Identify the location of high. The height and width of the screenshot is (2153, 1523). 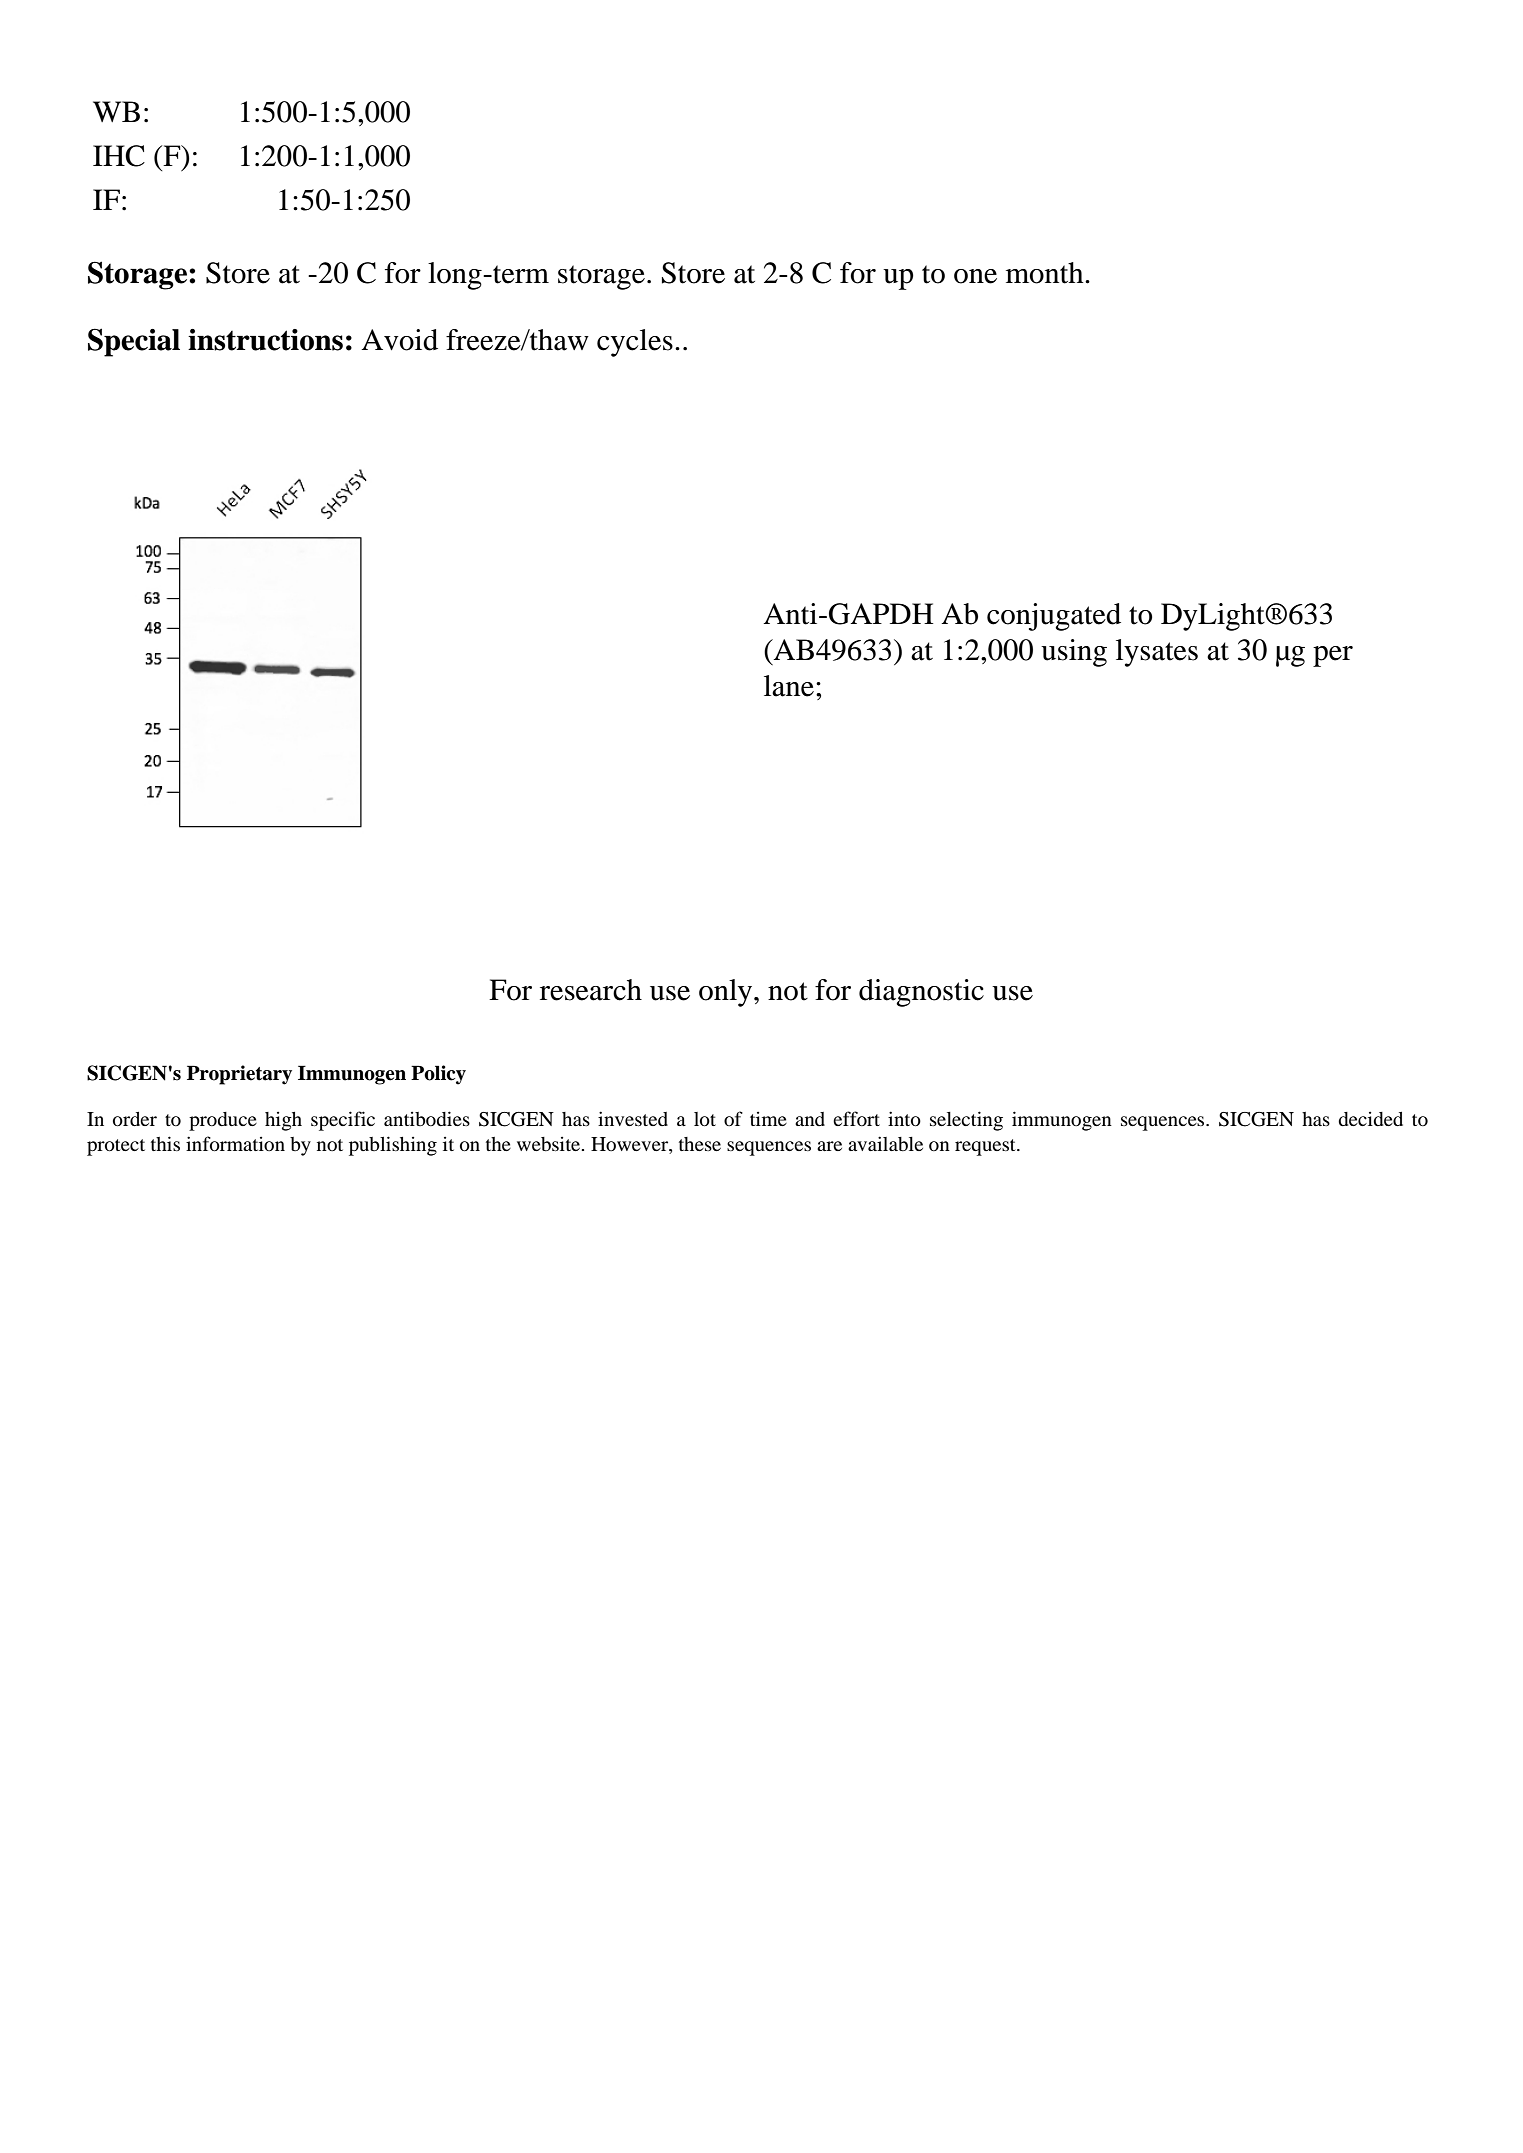
(283, 1121).
